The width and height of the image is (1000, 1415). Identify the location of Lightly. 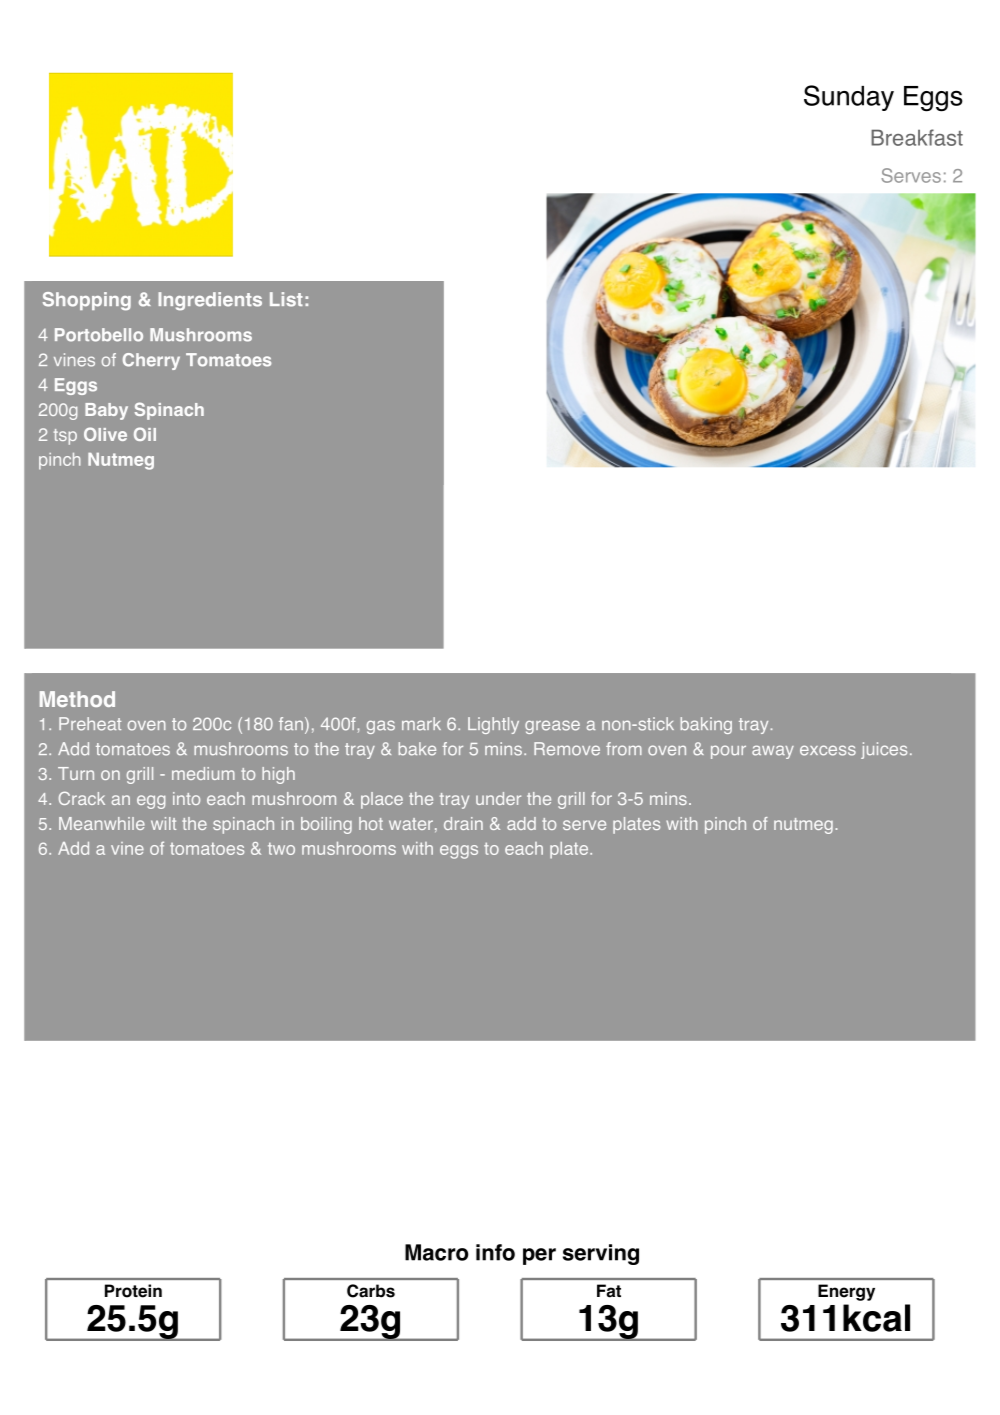
(493, 725).
